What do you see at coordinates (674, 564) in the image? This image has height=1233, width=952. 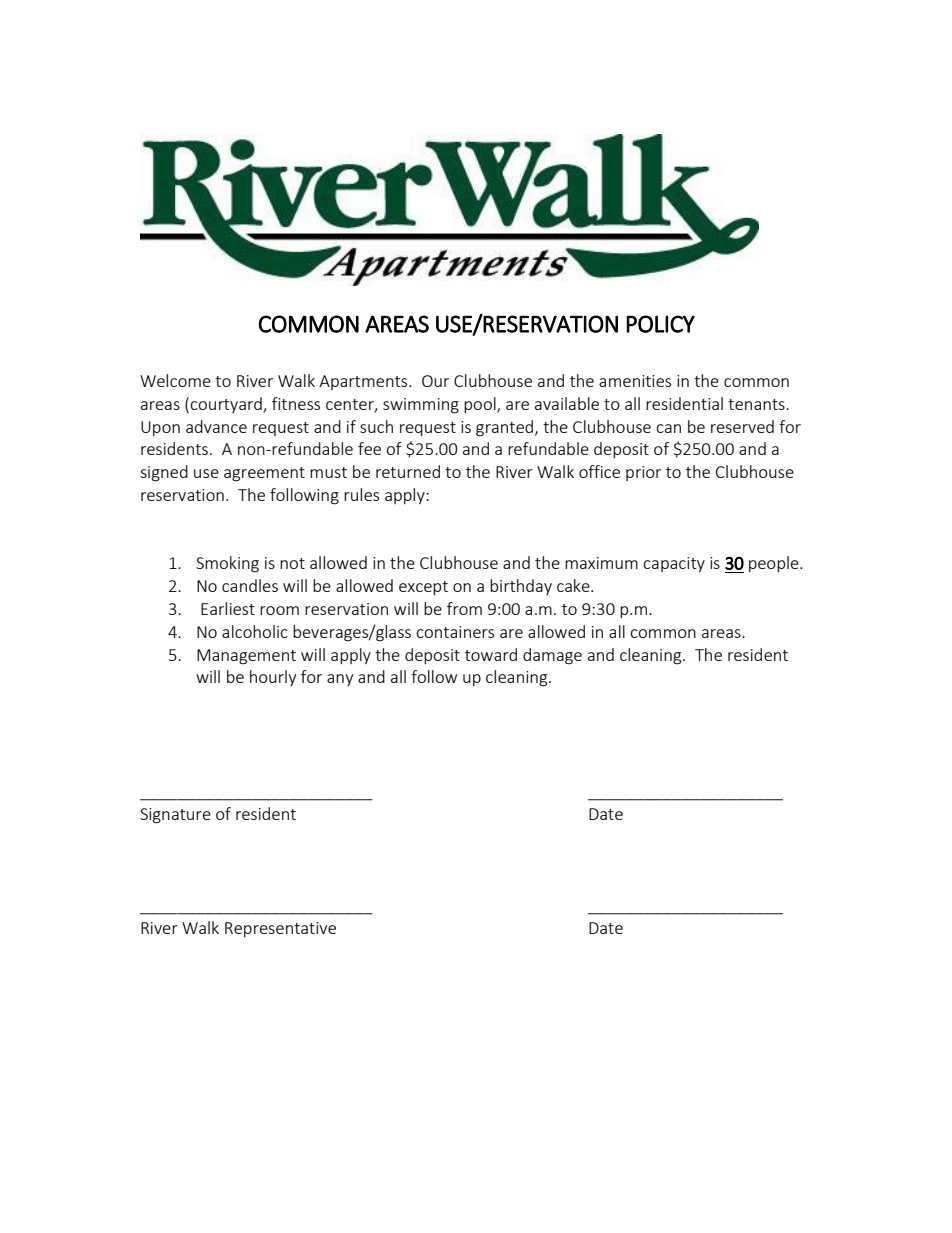 I see `capacity` at bounding box center [674, 564].
